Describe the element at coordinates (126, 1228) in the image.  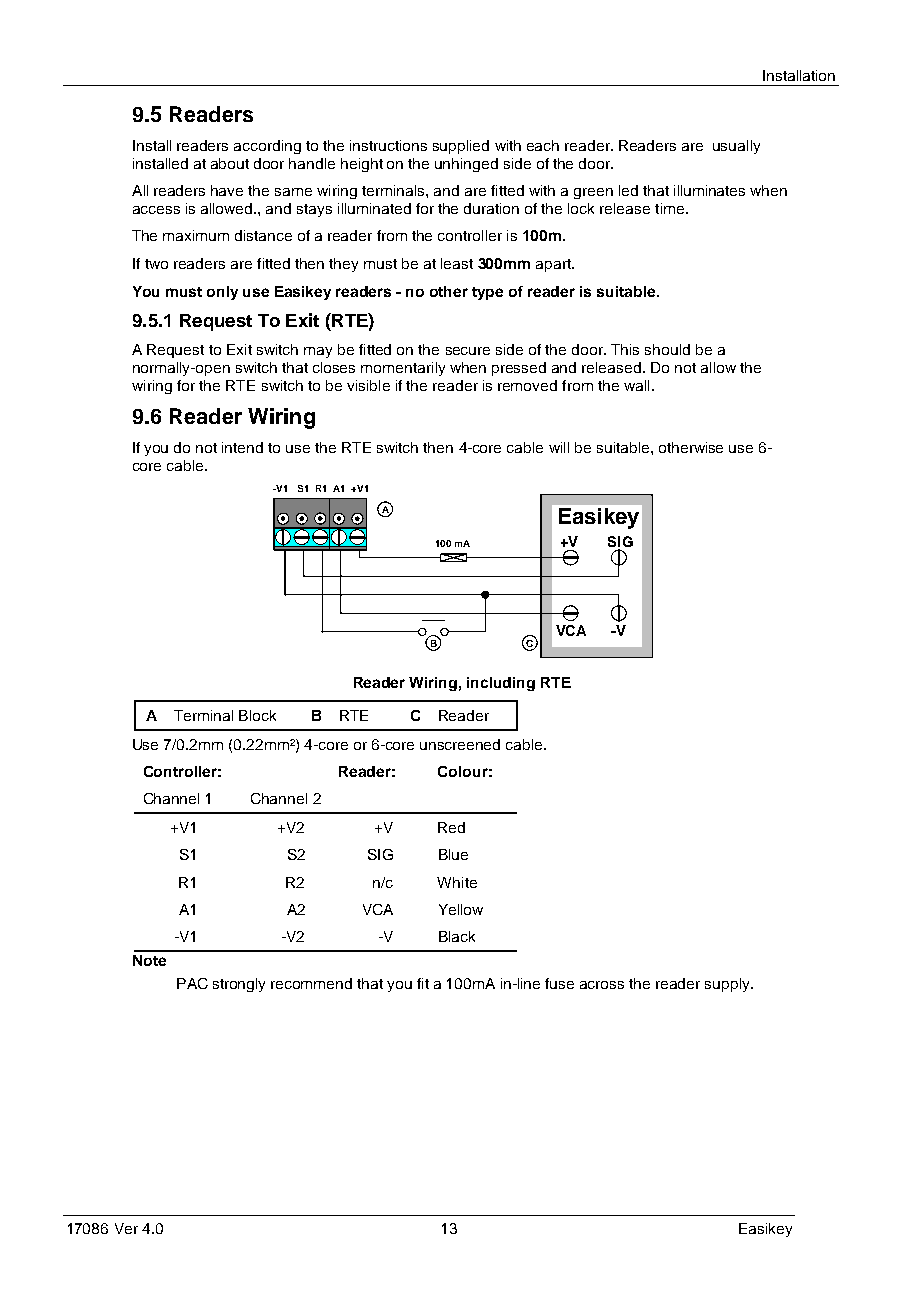
I see `Ver` at that location.
